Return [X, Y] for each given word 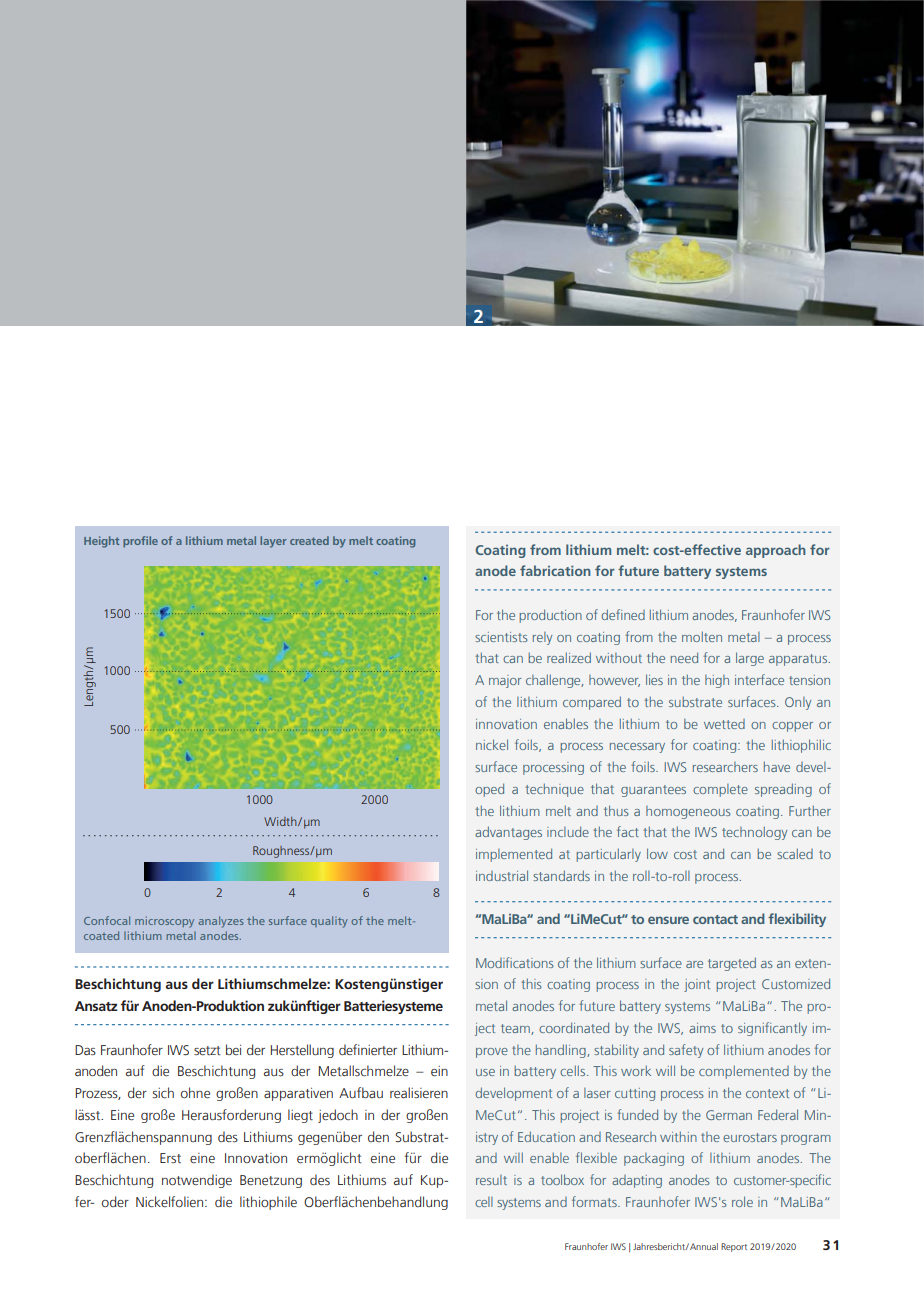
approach [776, 551]
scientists [501, 637]
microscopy [164, 922]
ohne [195, 1092]
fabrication [555, 570]
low [657, 853]
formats [595, 1201]
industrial [502, 875]
